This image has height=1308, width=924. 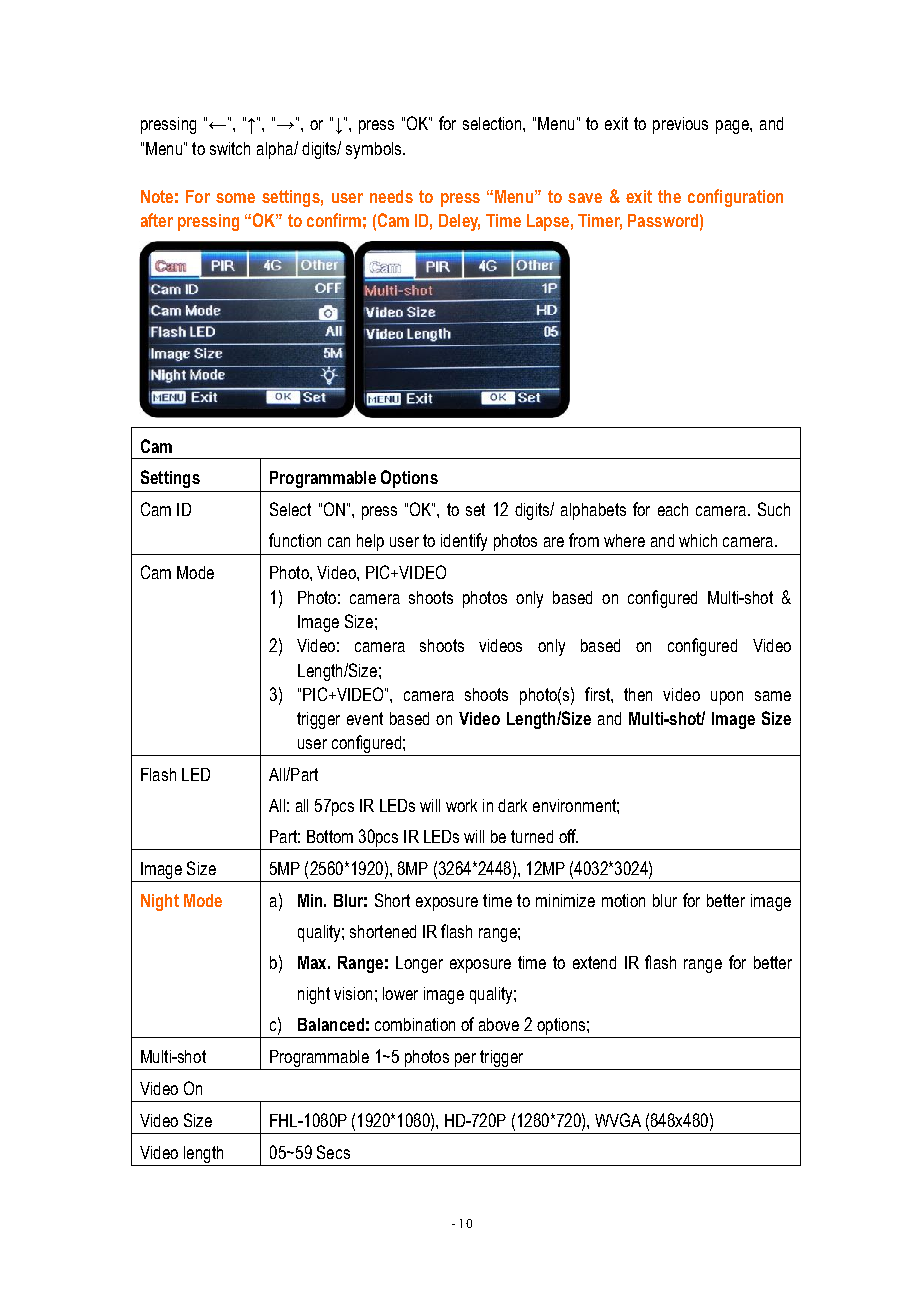 What do you see at coordinates (230, 148) in the image?
I see `switch` at bounding box center [230, 148].
